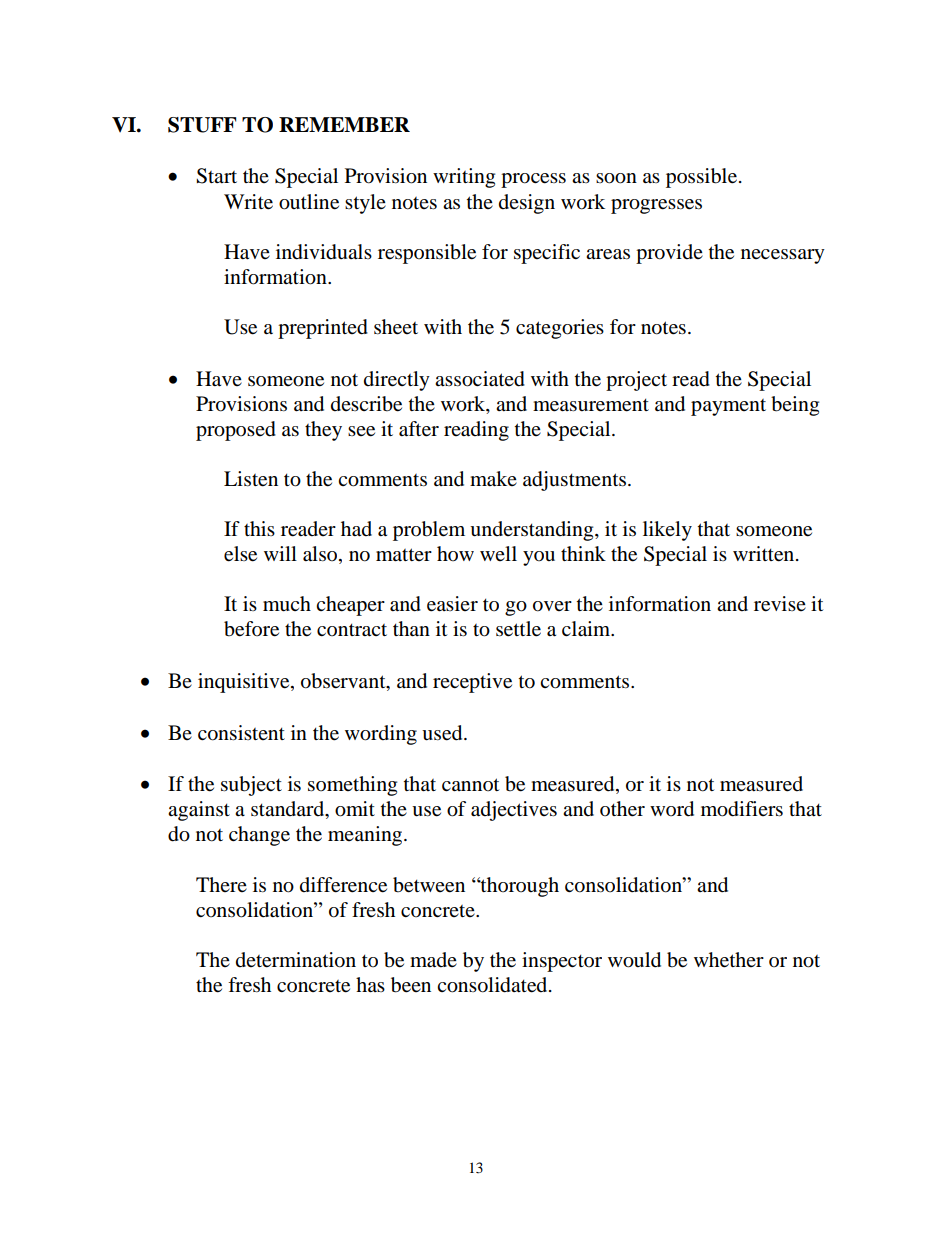 Image resolution: width=952 pixels, height=1233 pixels. I want to click on Start, so click(216, 176).
